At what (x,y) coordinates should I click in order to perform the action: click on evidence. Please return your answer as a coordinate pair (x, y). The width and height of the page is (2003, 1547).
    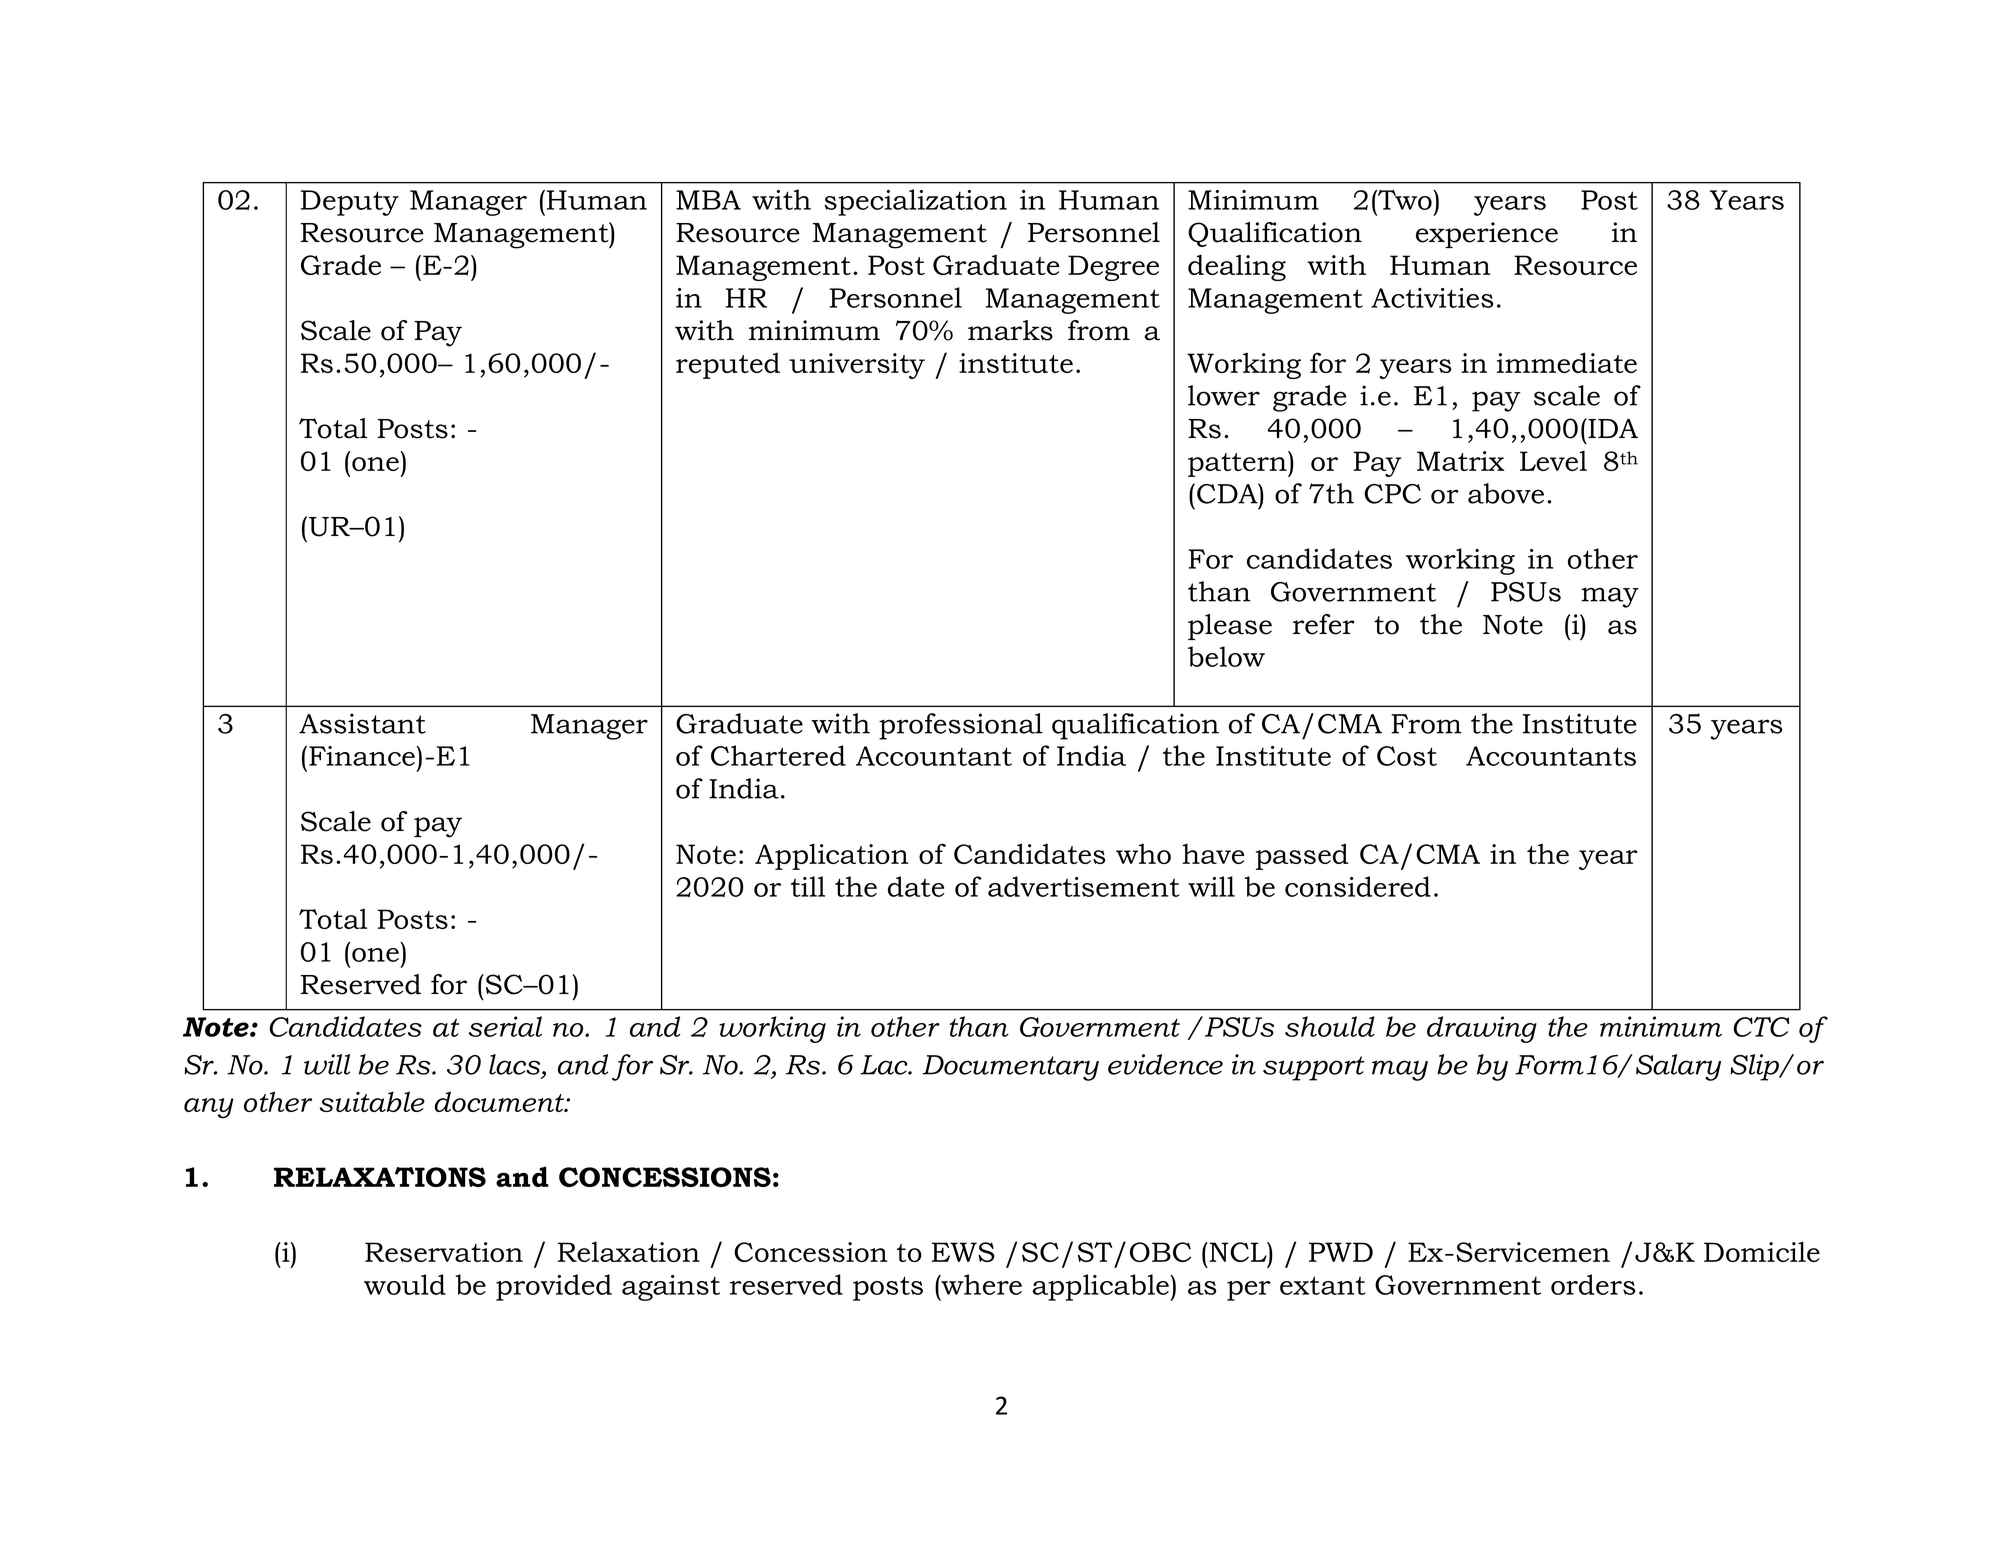
    Looking at the image, I should click on (1165, 1064).
